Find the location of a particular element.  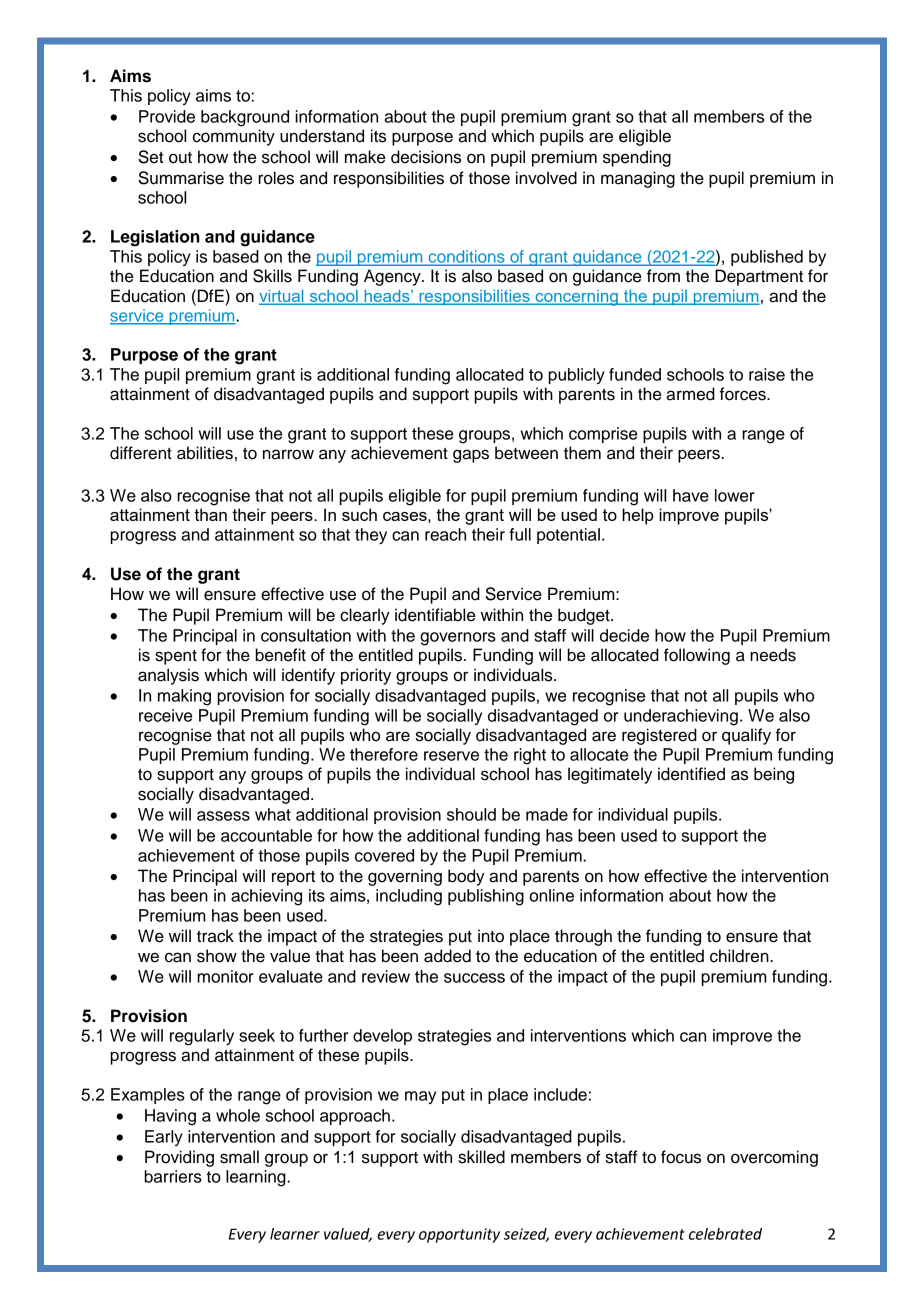

opportunity is located at coordinates (459, 1235).
